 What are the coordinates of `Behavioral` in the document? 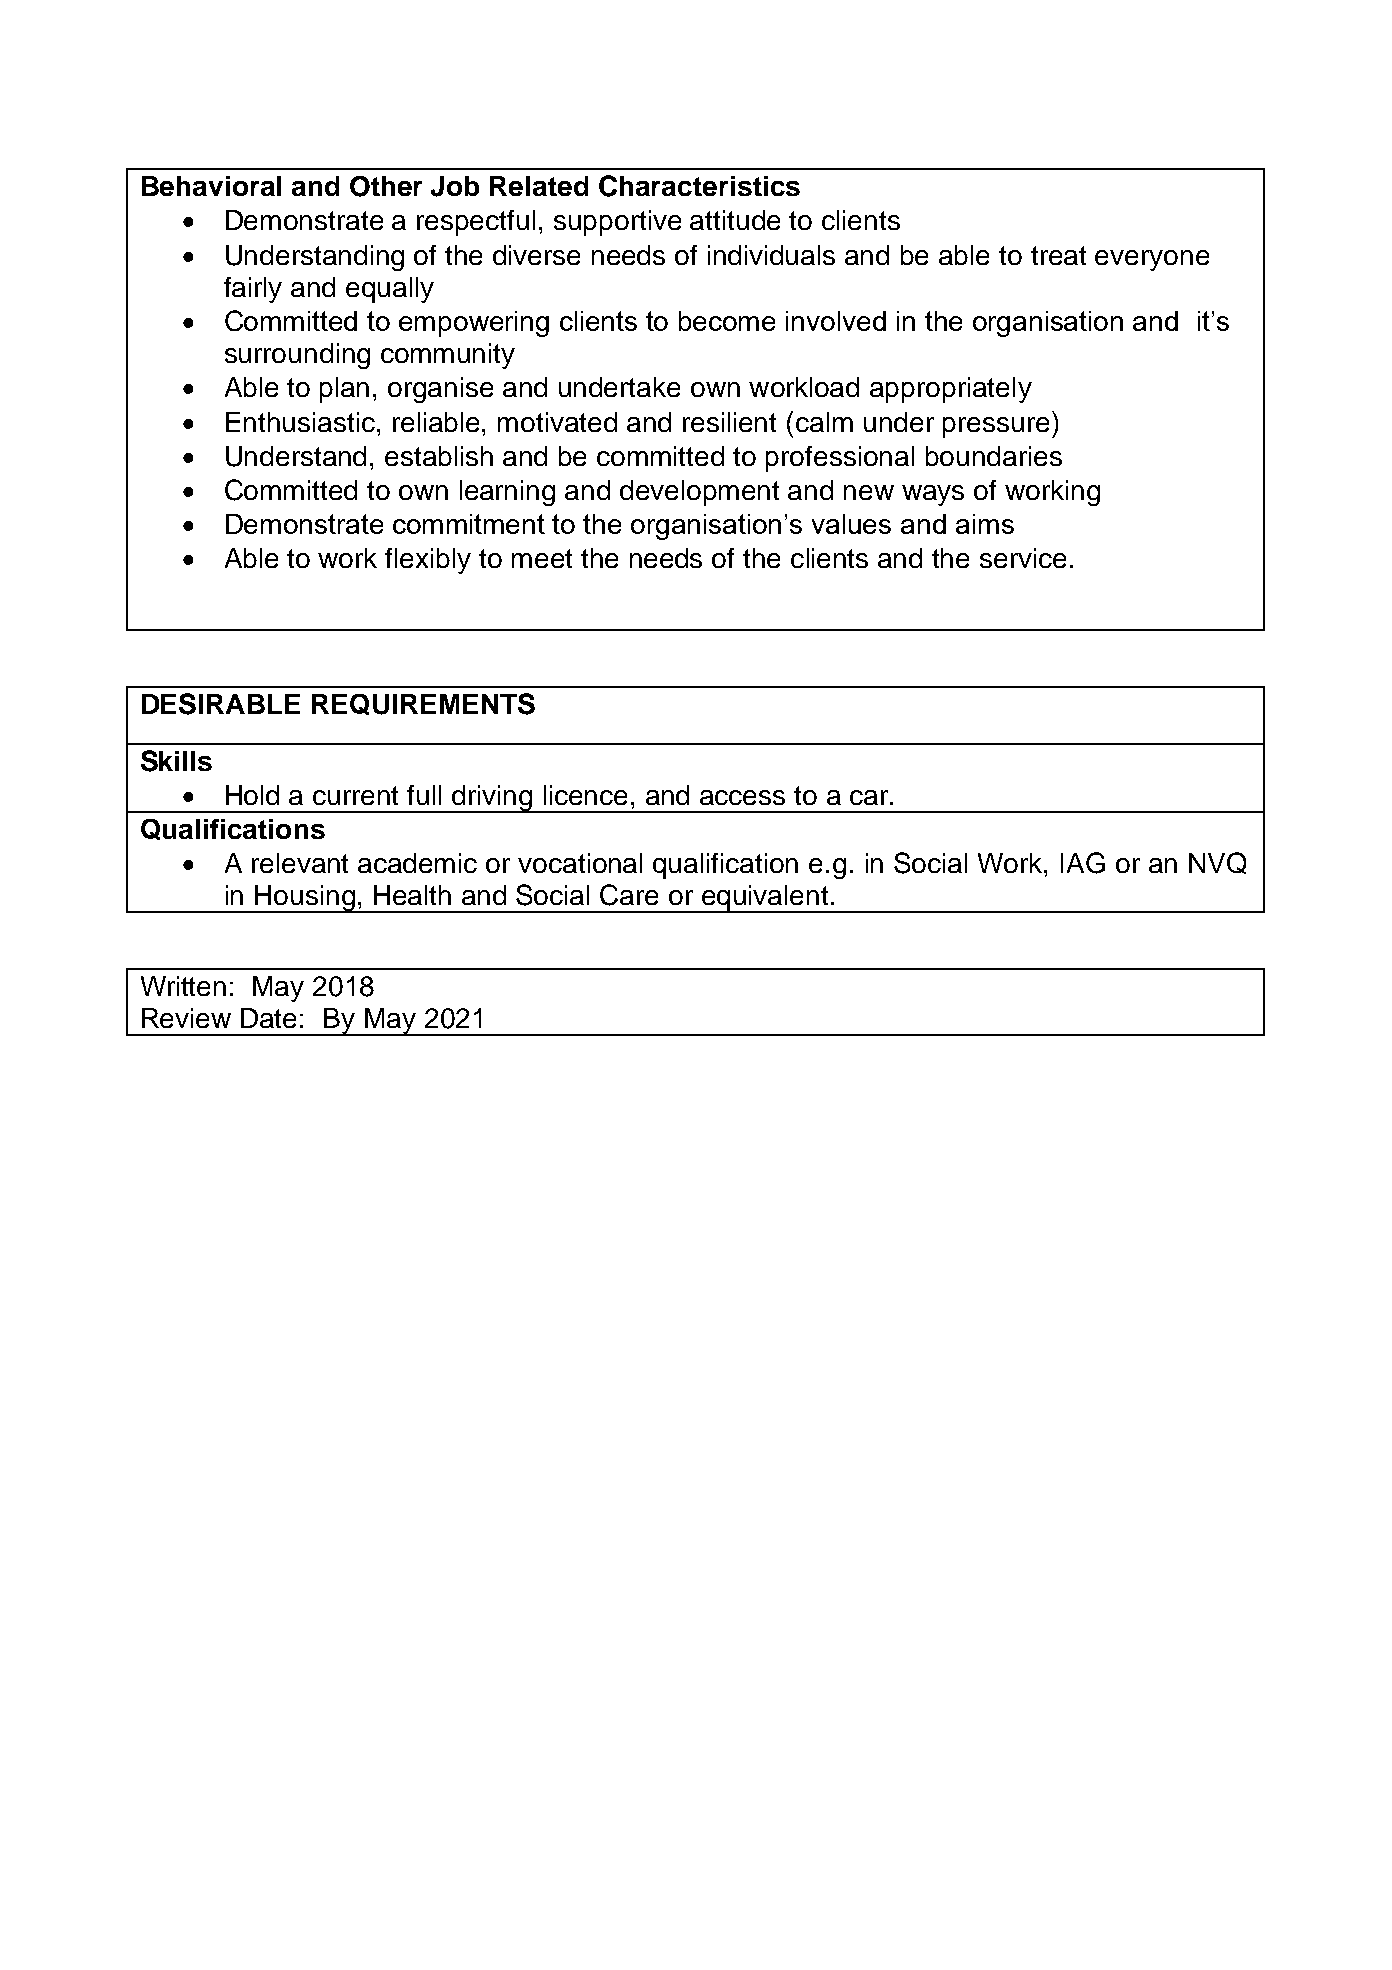 It's located at (211, 186).
